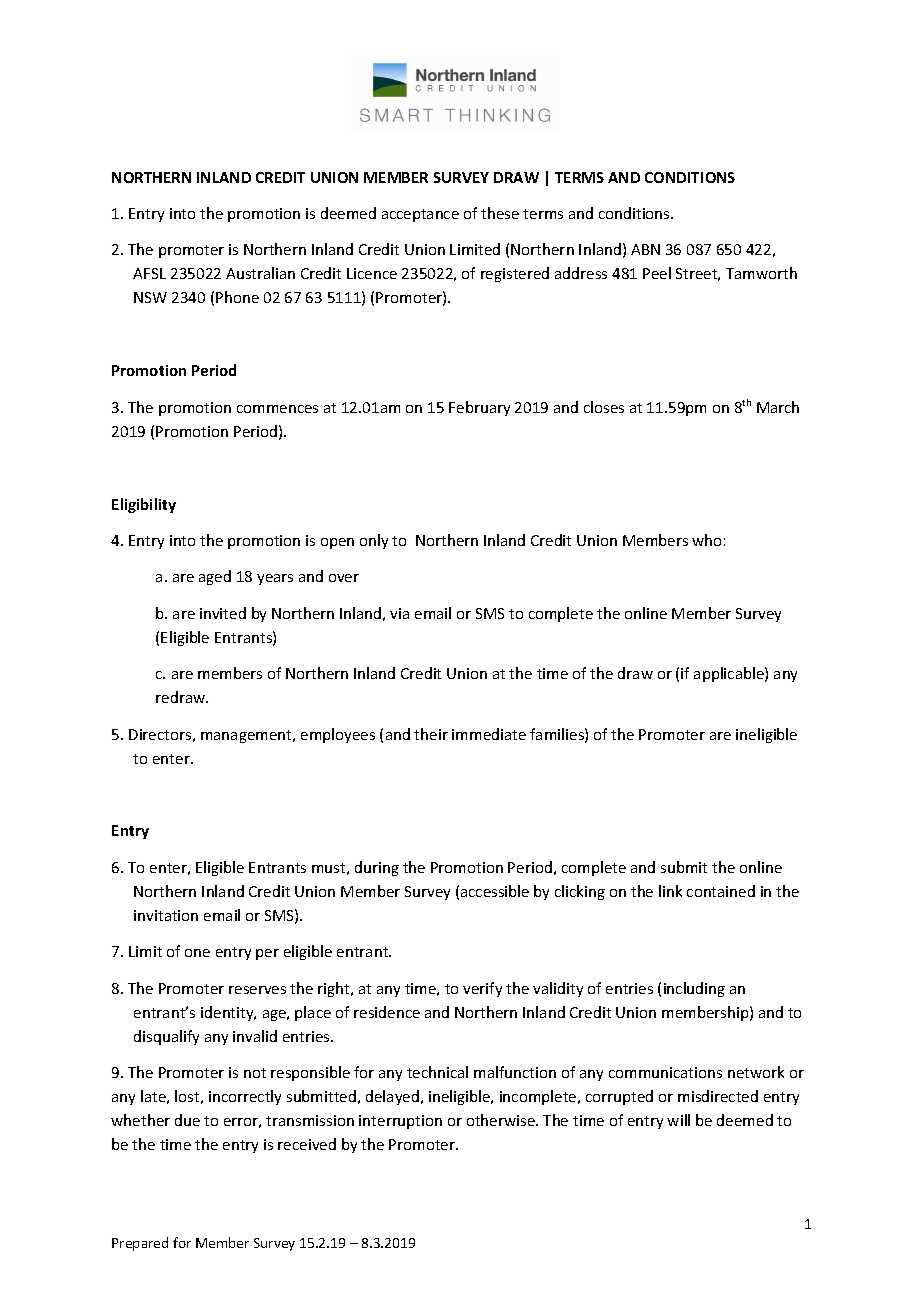 Image resolution: width=924 pixels, height=1308 pixels. I want to click on Prepared, so click(140, 1244).
